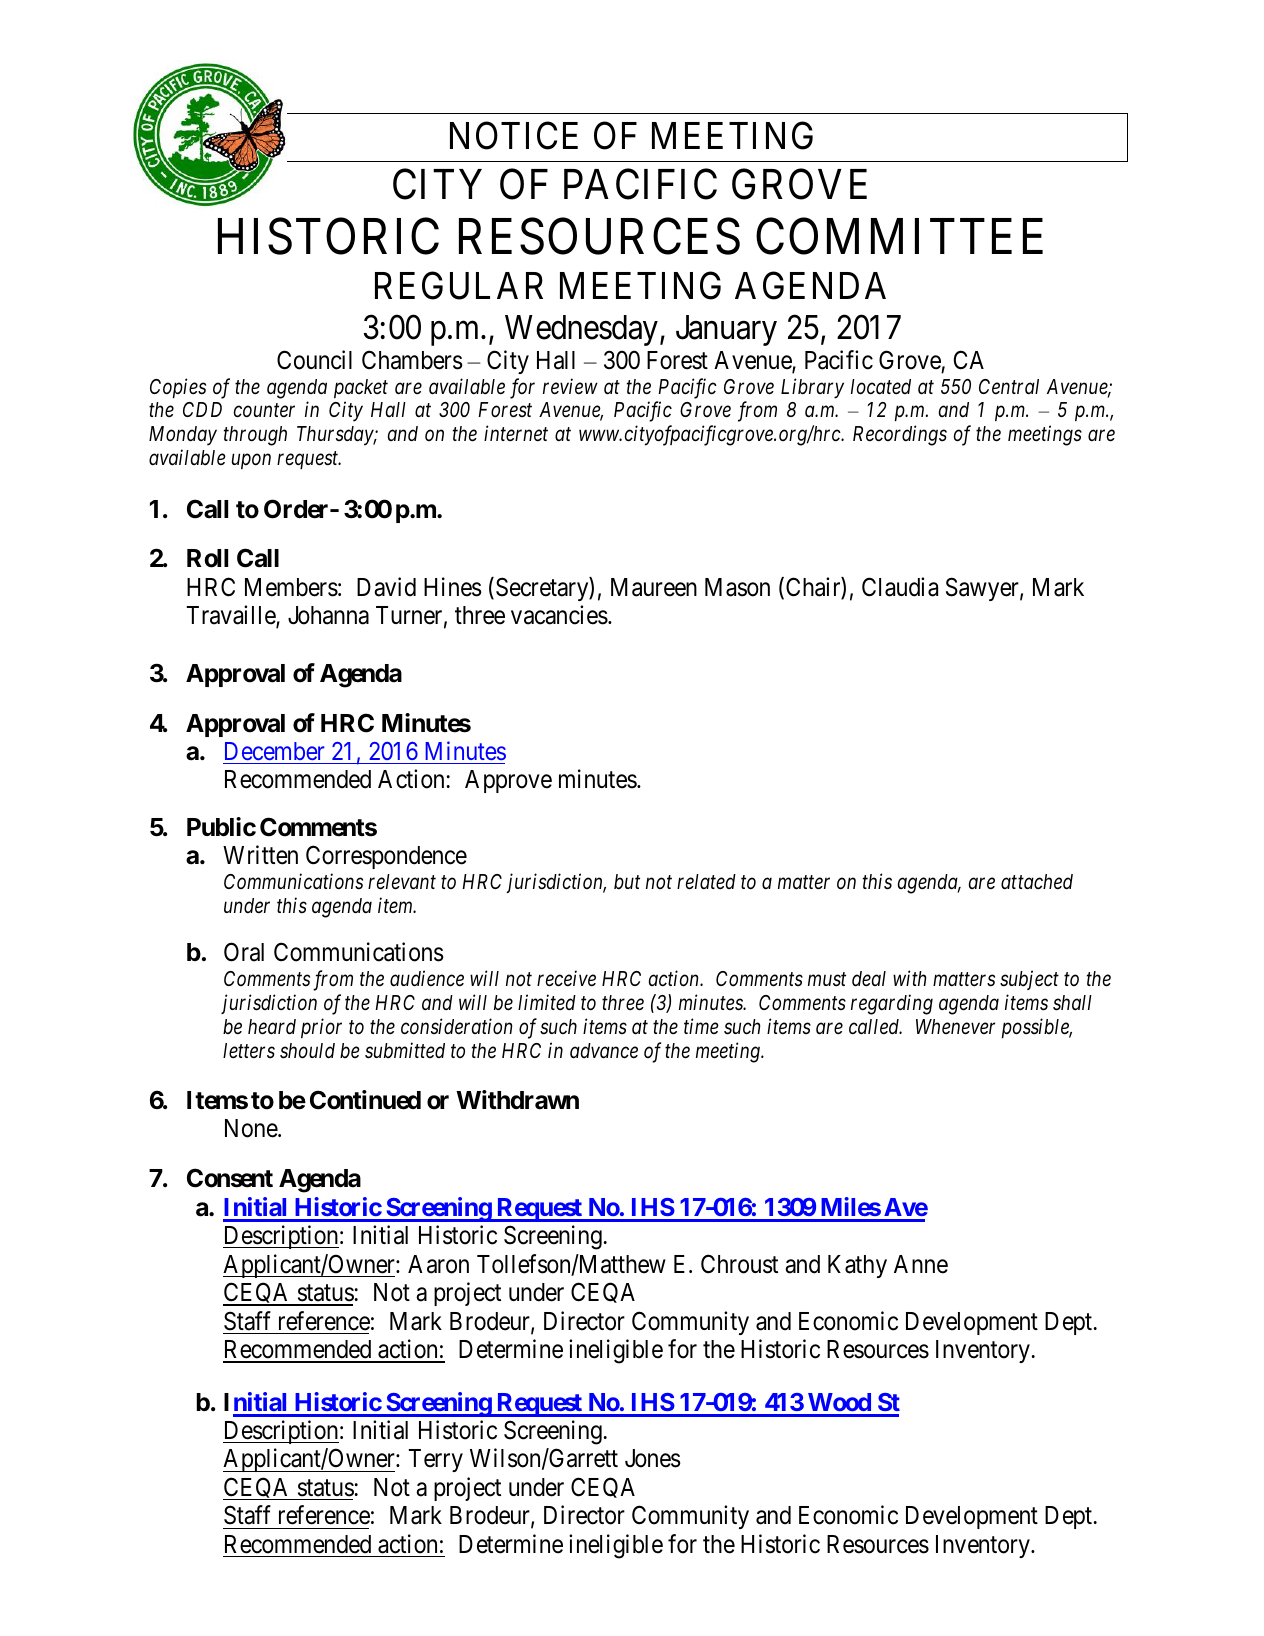 The height and width of the document is (1636, 1264). I want to click on COMMITTEE, so click(899, 237).
